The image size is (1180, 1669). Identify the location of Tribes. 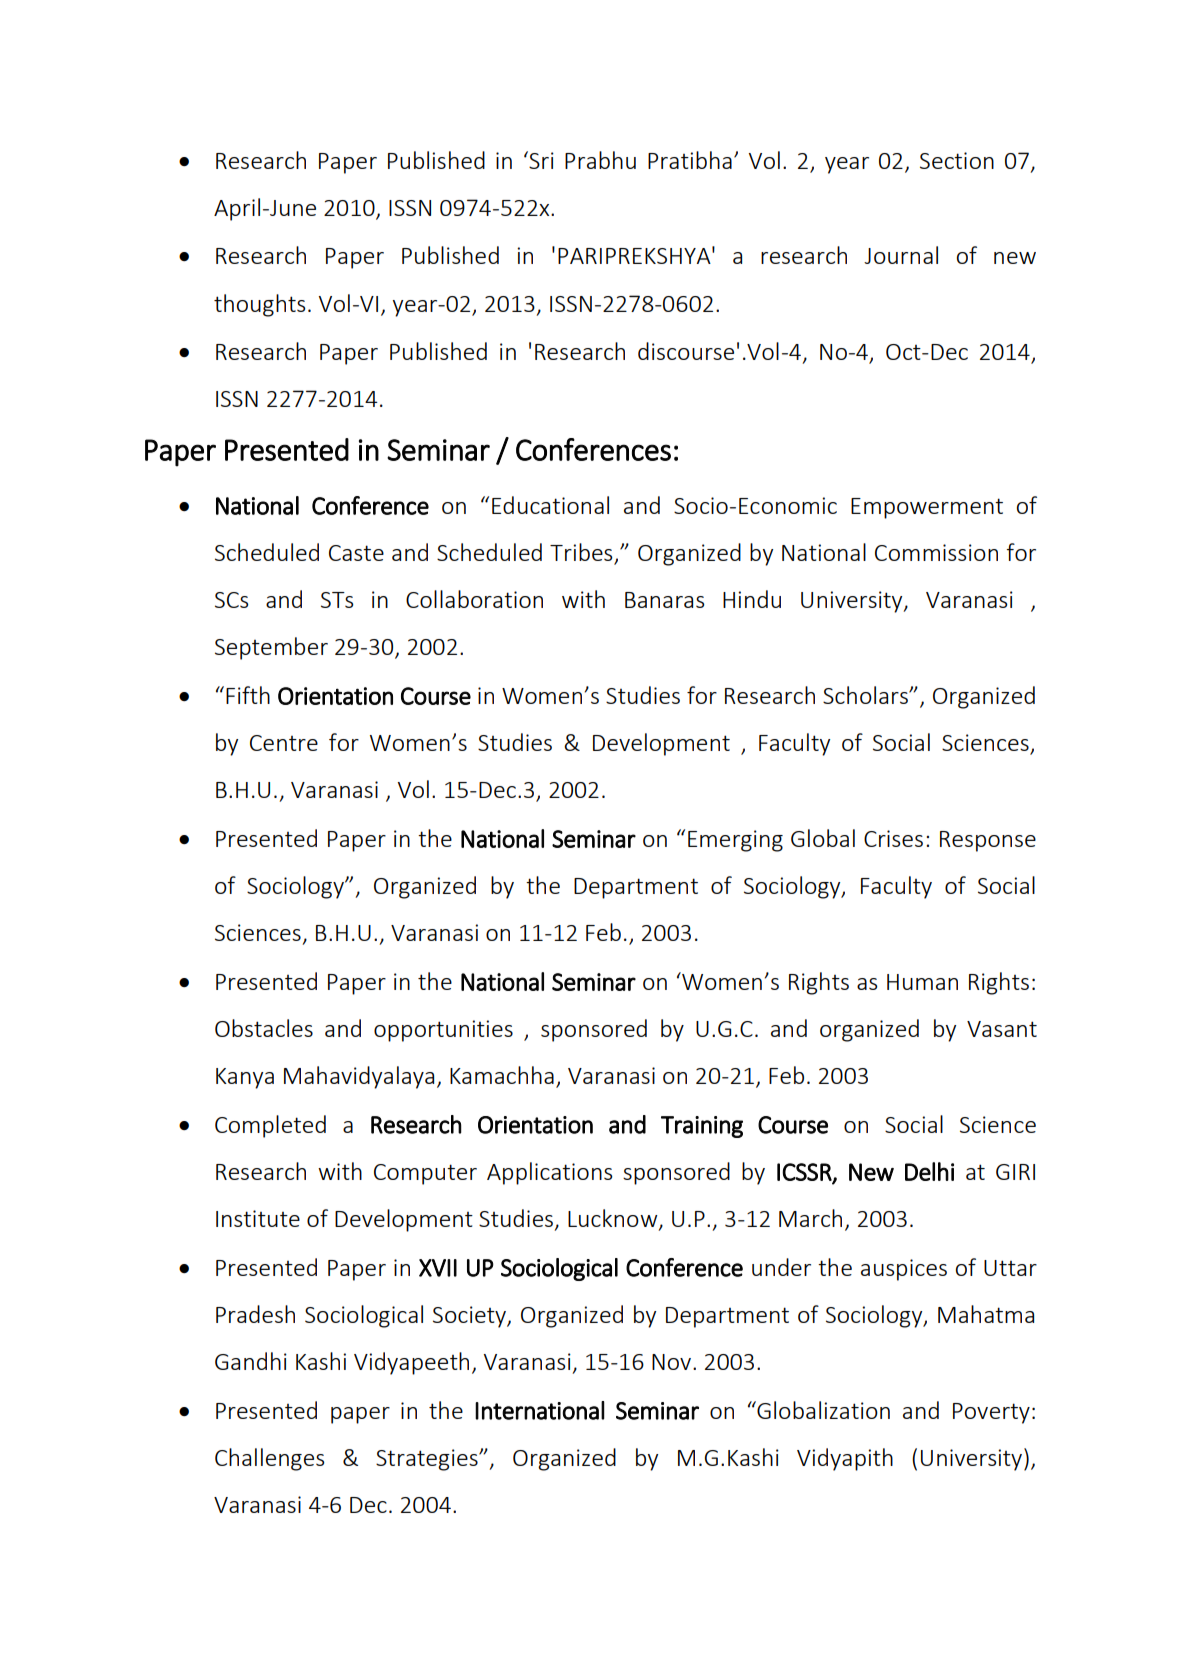
(582, 553).
